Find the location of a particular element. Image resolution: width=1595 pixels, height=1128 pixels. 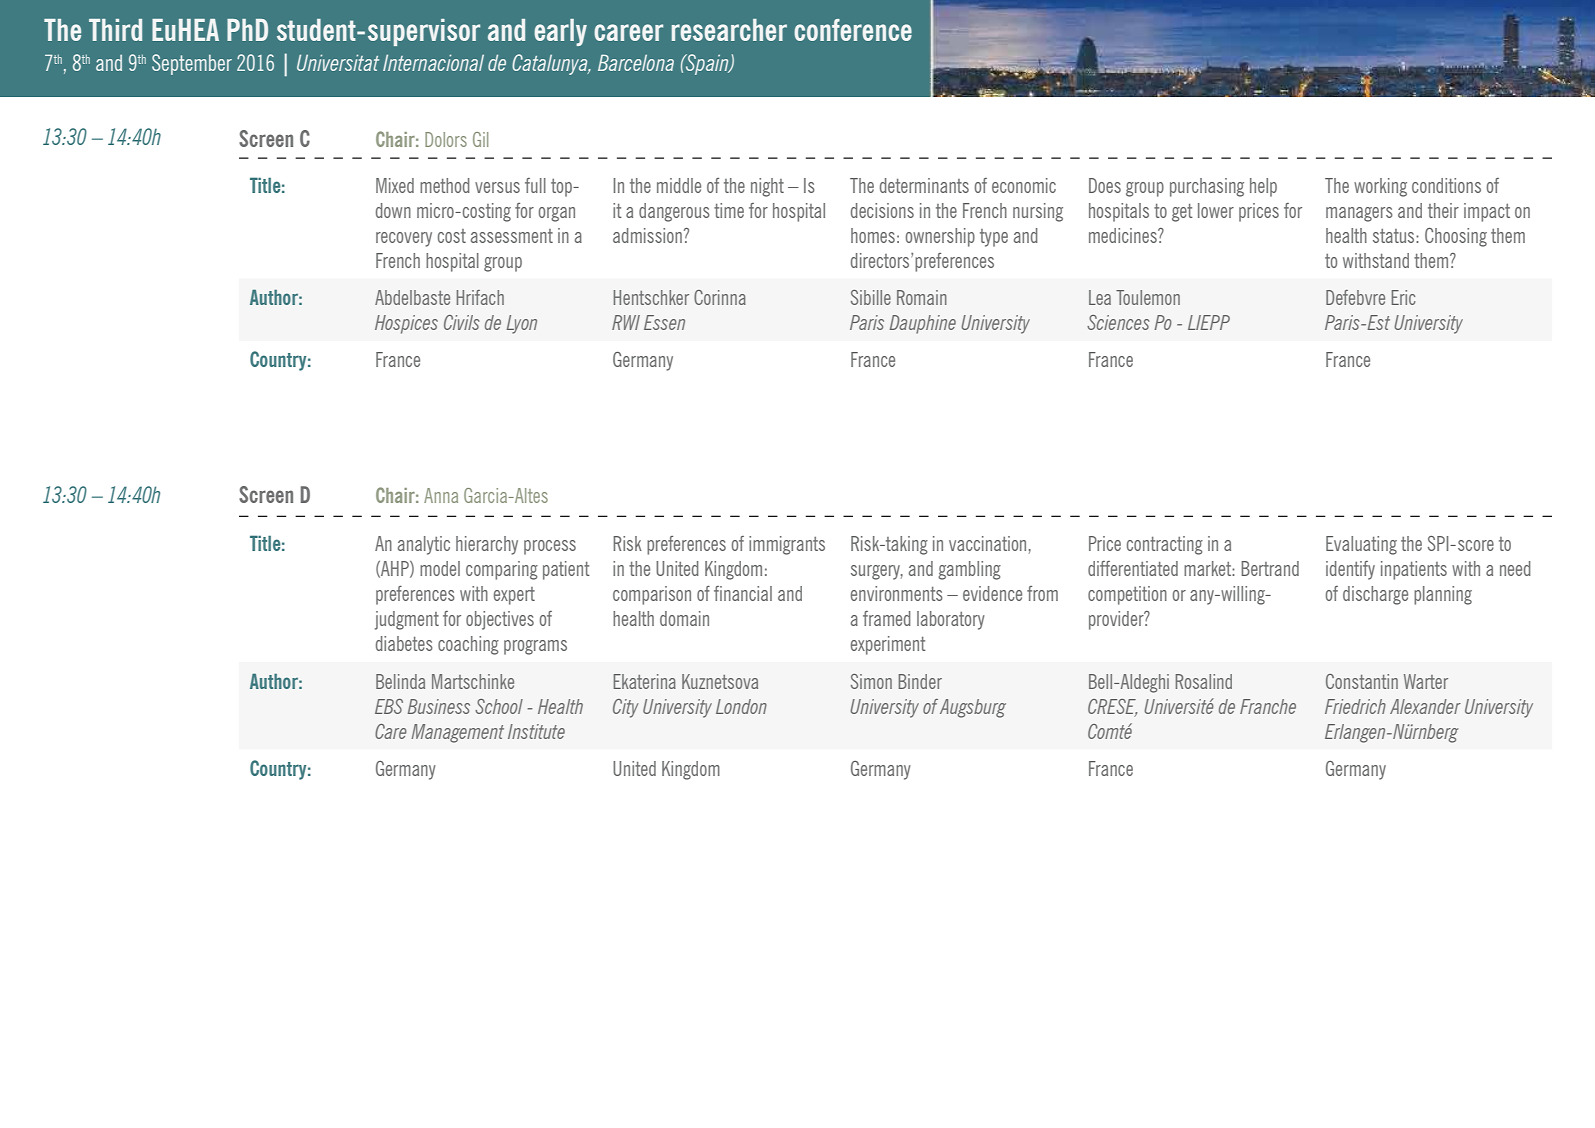

Sciences is located at coordinates (1118, 322).
